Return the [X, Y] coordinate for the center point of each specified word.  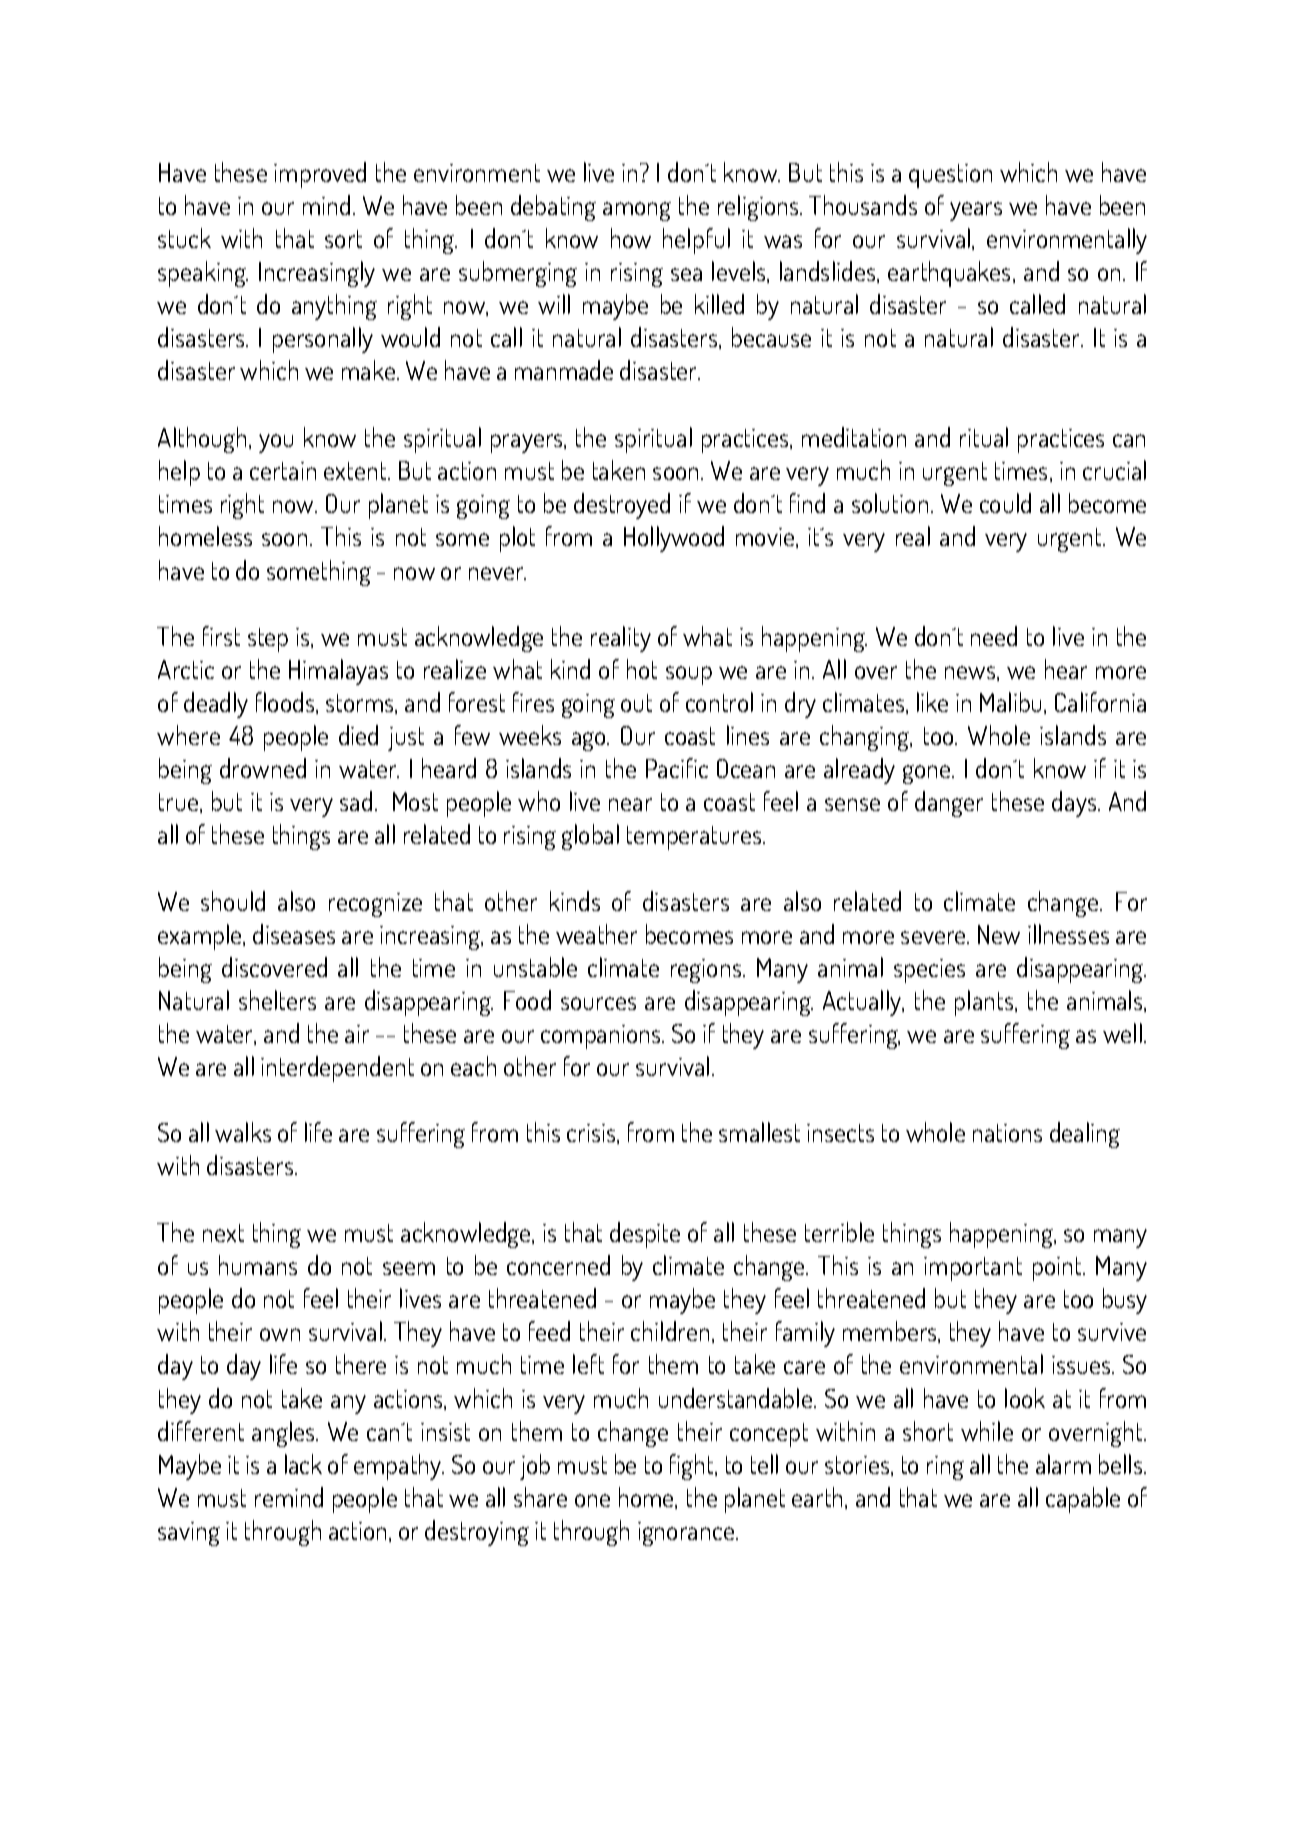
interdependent [337, 1069]
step [268, 640]
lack [303, 1464]
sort [343, 239]
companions [602, 1037]
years [976, 211]
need [994, 636]
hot [642, 669]
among [637, 211]
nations [1007, 1133]
